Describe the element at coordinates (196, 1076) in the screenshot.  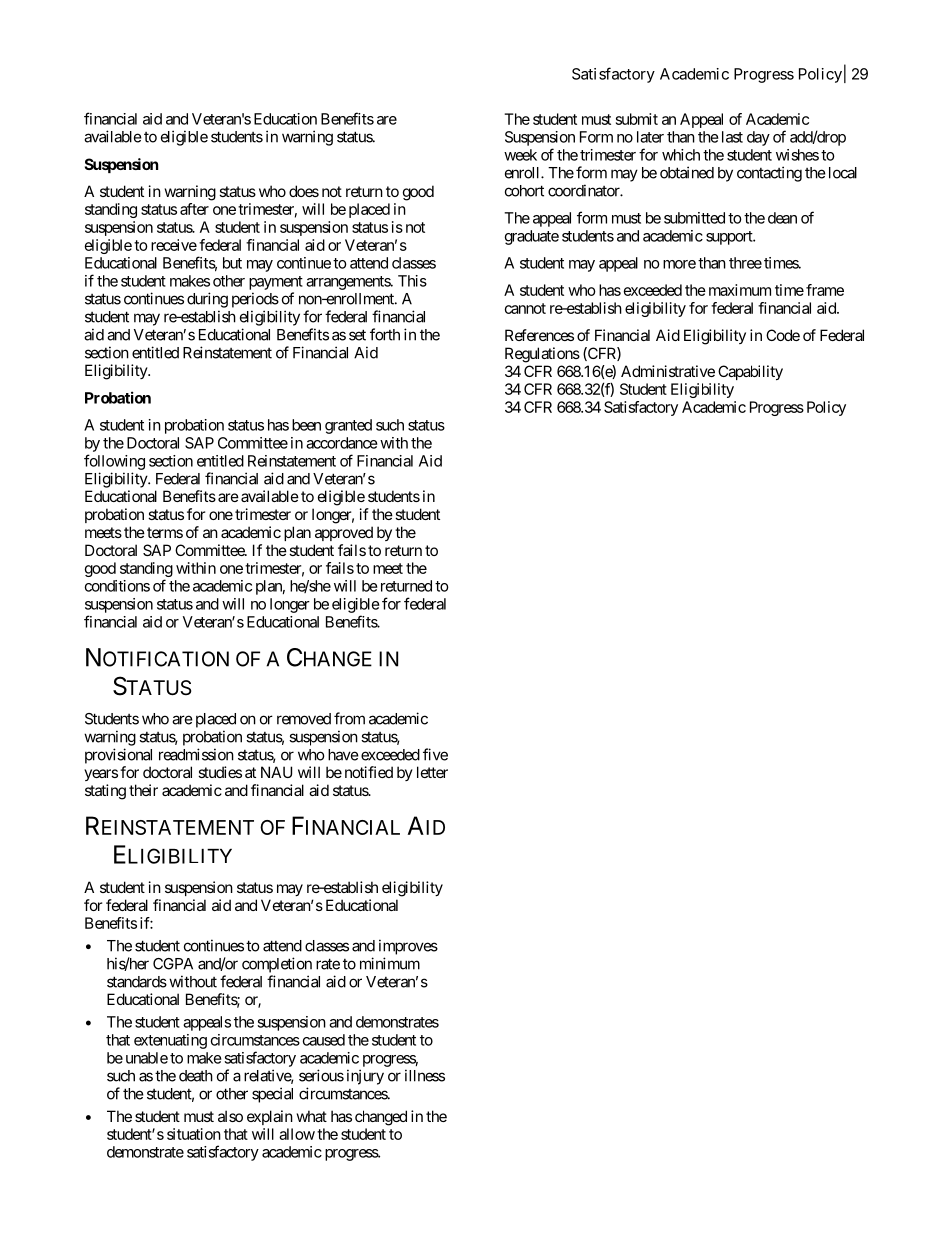
I see `death` at that location.
